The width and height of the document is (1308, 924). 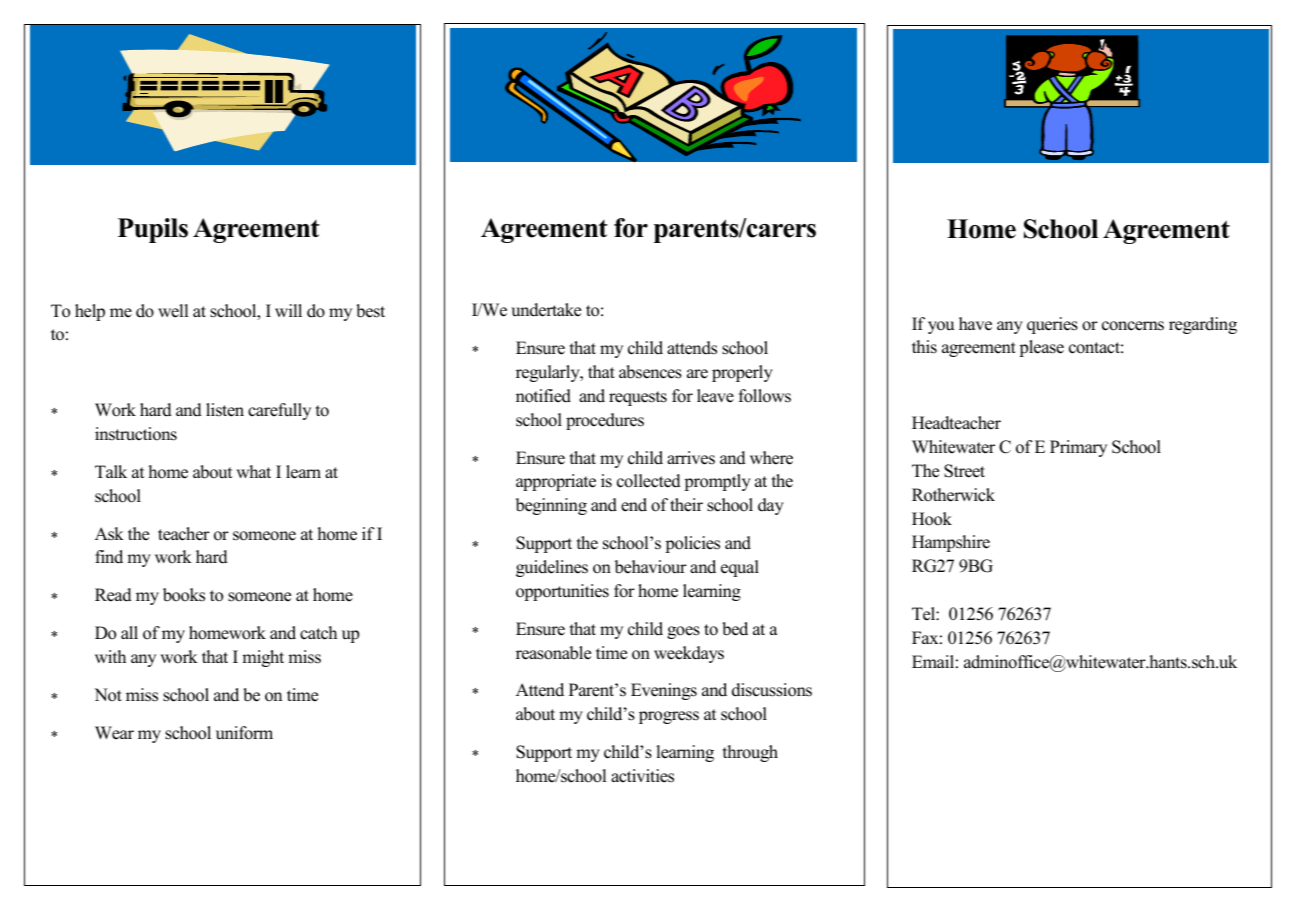 I want to click on undertake, so click(x=546, y=310).
